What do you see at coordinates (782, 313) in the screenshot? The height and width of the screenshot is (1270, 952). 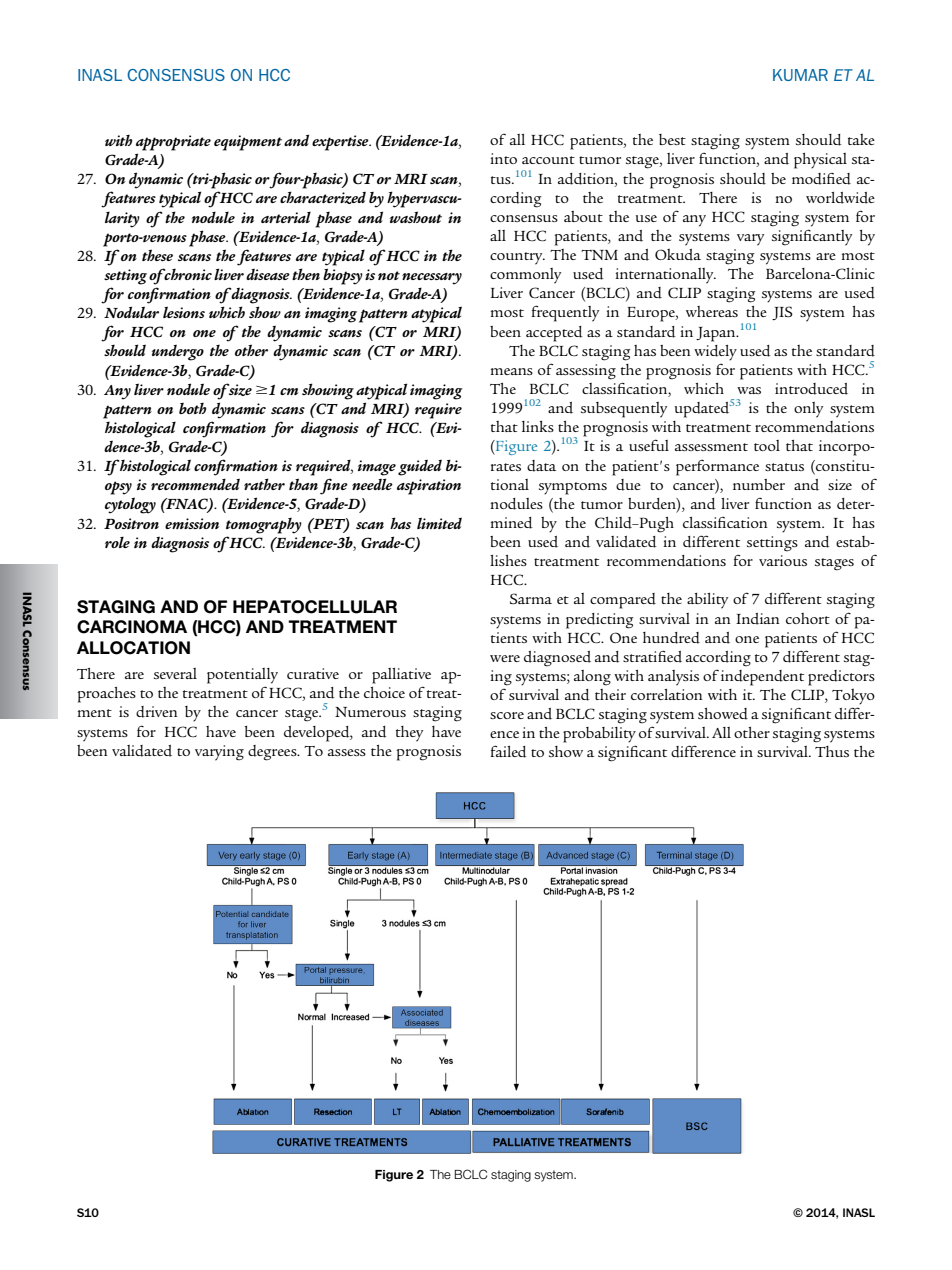 I see `JIS` at bounding box center [782, 313].
